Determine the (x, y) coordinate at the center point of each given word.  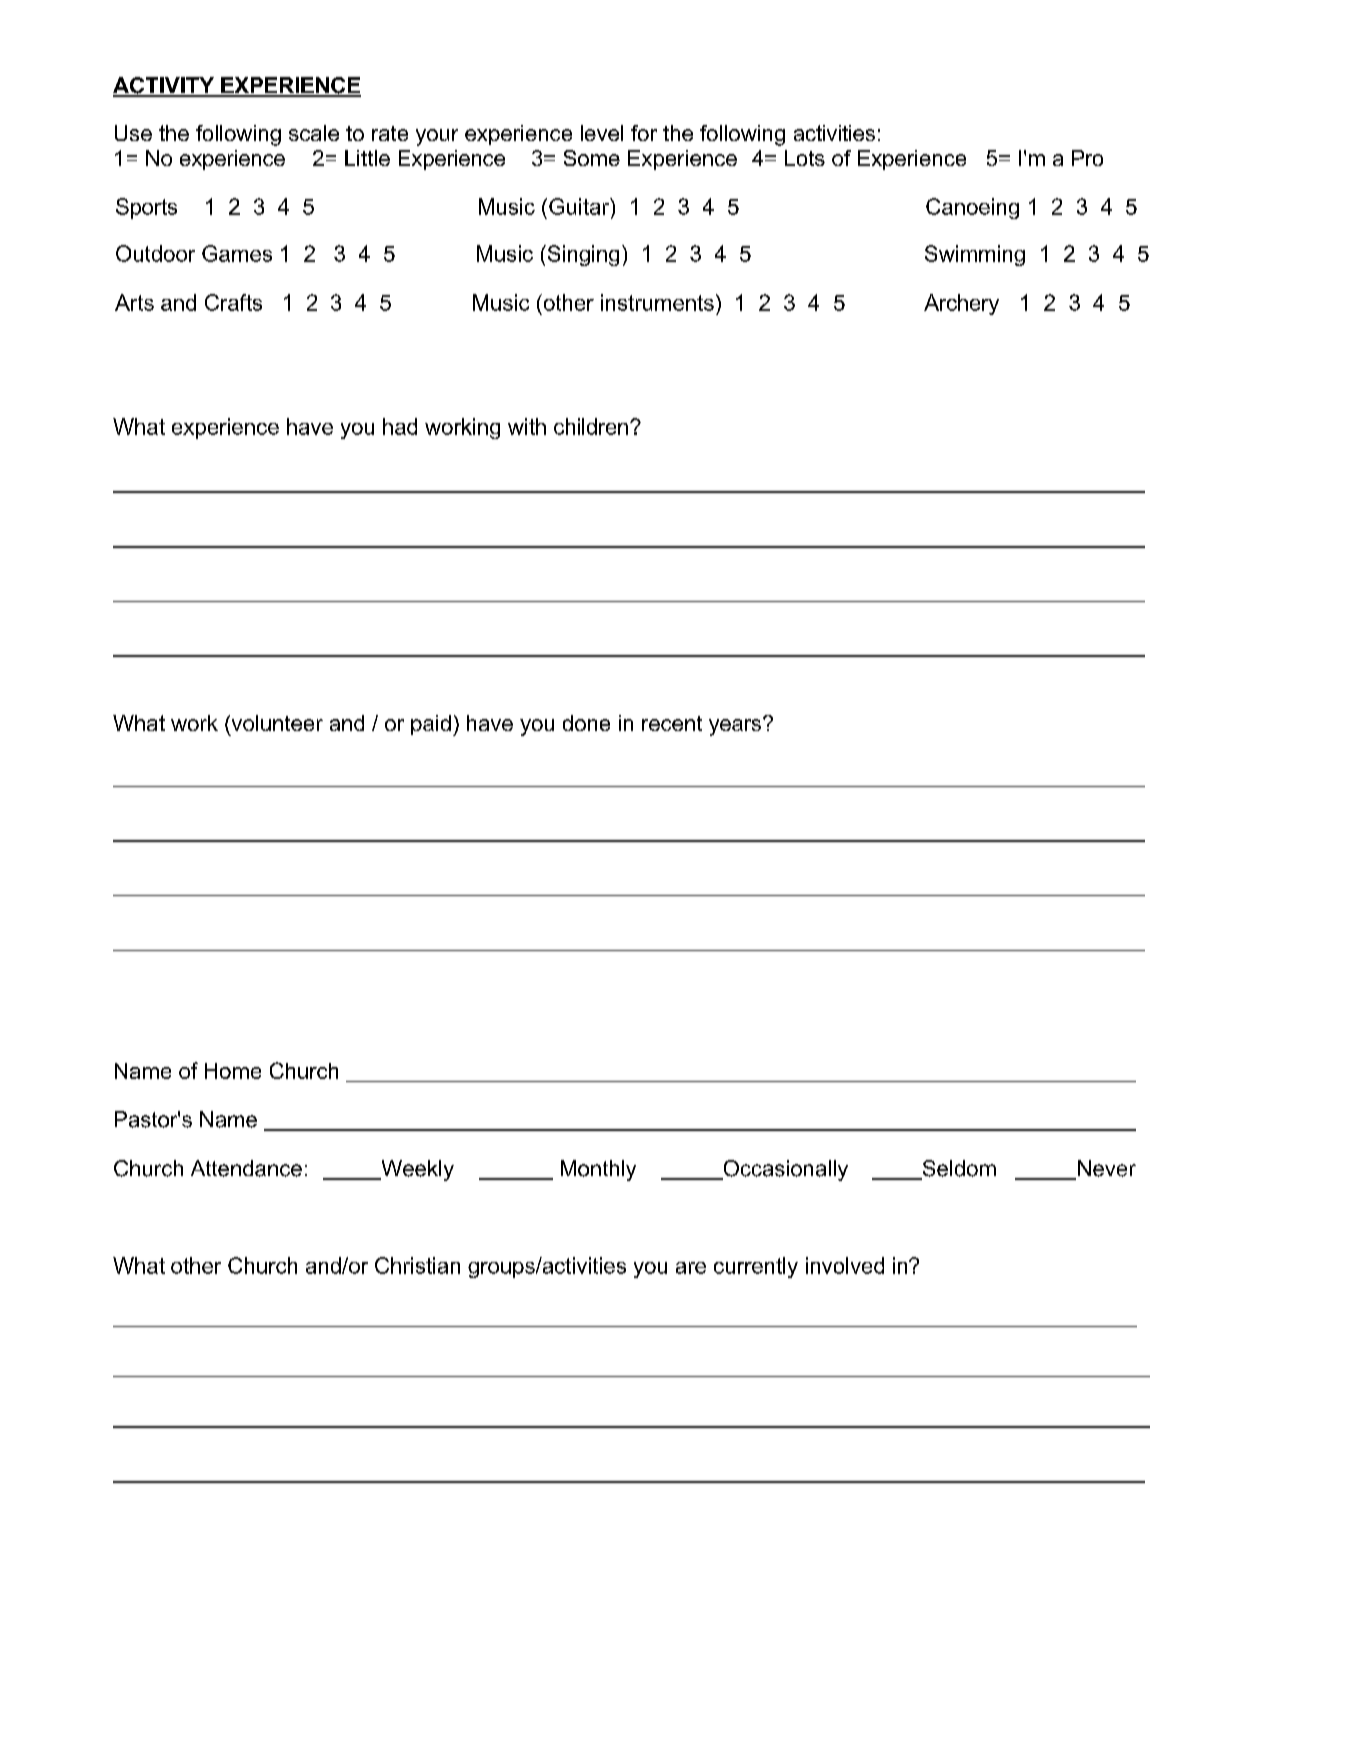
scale (314, 133)
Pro (1087, 158)
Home (233, 1071)
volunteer (276, 723)
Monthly (598, 1170)
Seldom (958, 1169)
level (602, 133)
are (691, 1268)
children (591, 426)
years (736, 726)
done (586, 723)
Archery (961, 304)
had (400, 426)
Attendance (246, 1168)
